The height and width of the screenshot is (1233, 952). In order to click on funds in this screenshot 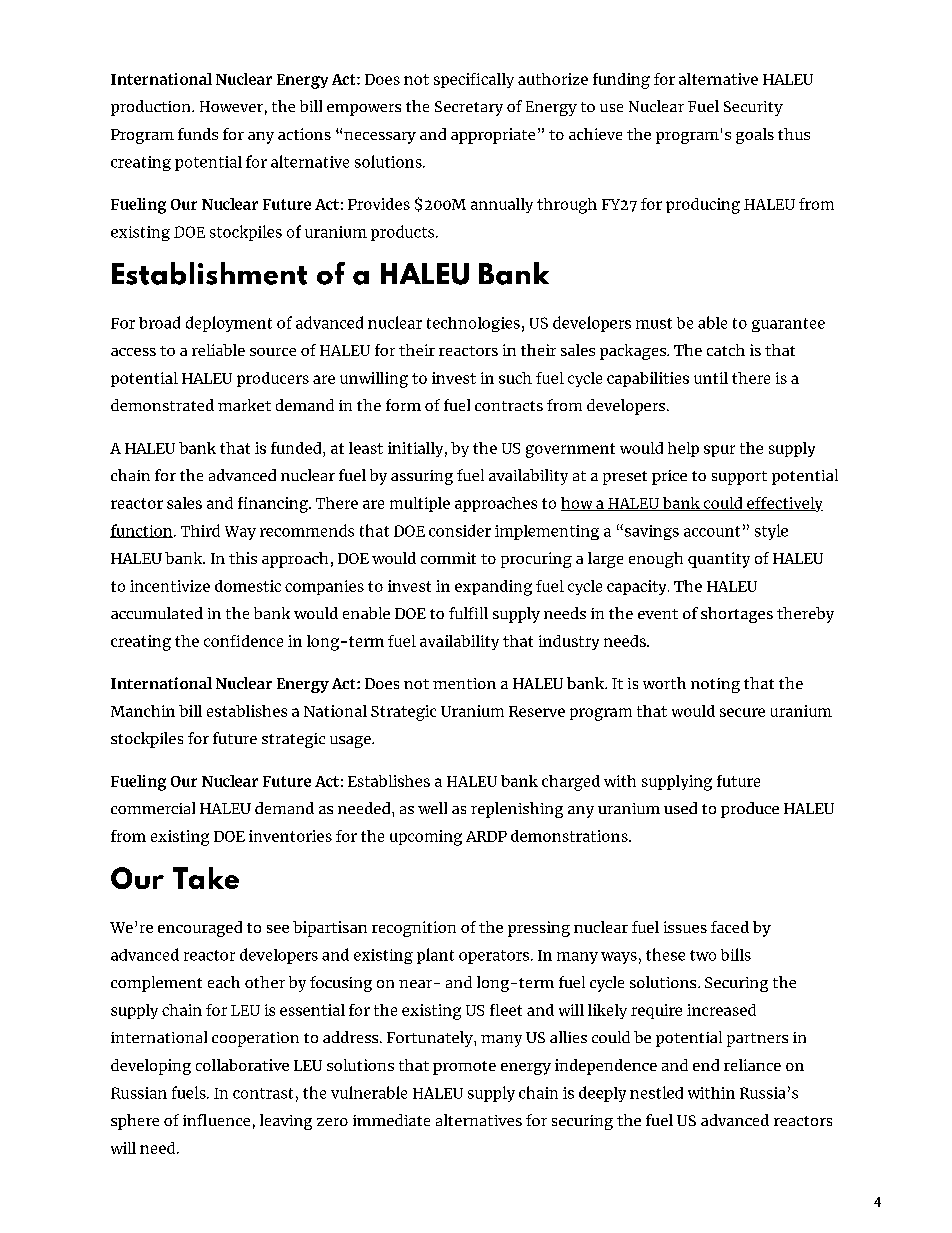, I will do `click(198, 134)`.
